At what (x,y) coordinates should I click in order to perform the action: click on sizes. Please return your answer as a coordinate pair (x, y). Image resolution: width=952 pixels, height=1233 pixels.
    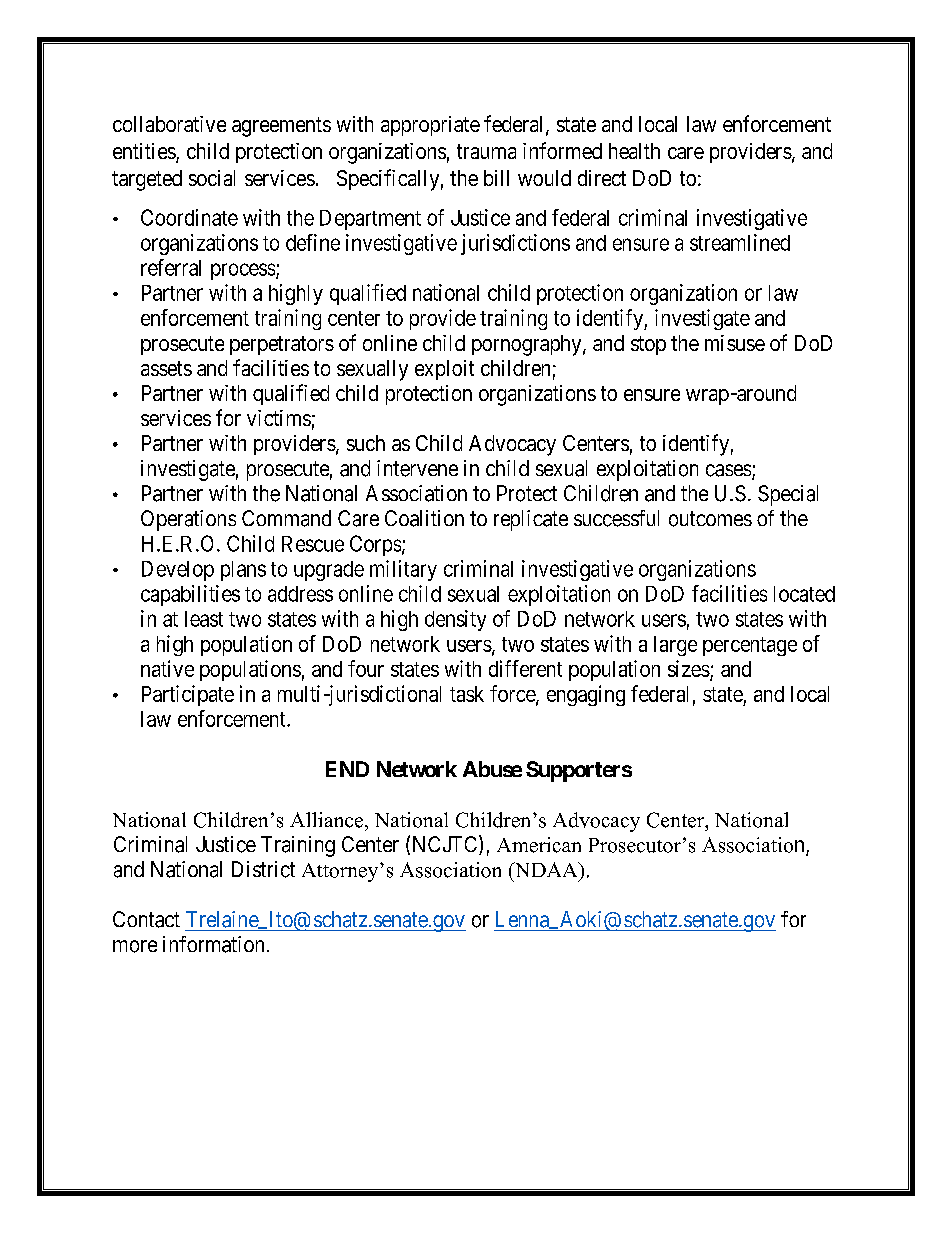
    Looking at the image, I should click on (689, 668).
